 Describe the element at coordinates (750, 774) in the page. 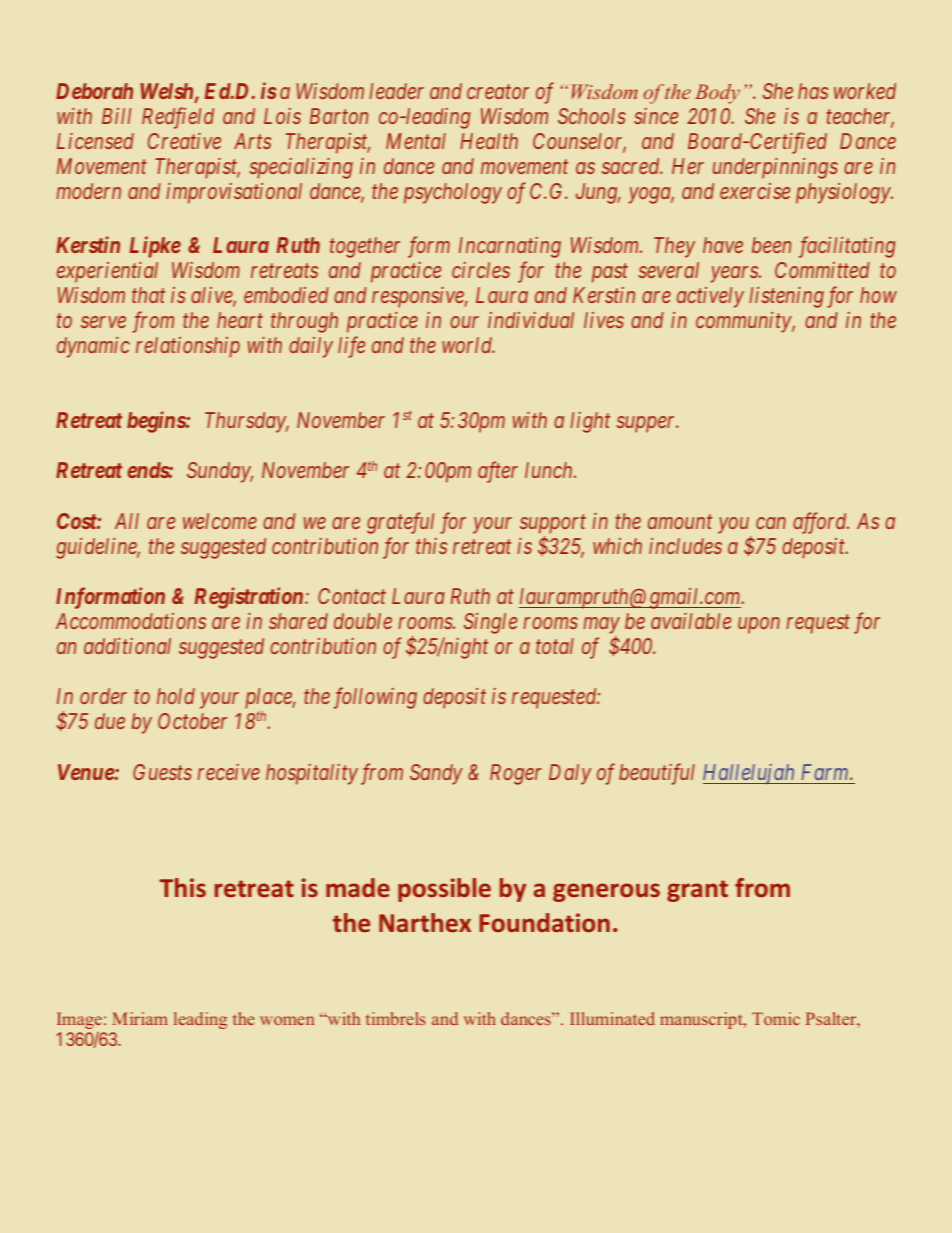

I see `Hallelujah` at that location.
